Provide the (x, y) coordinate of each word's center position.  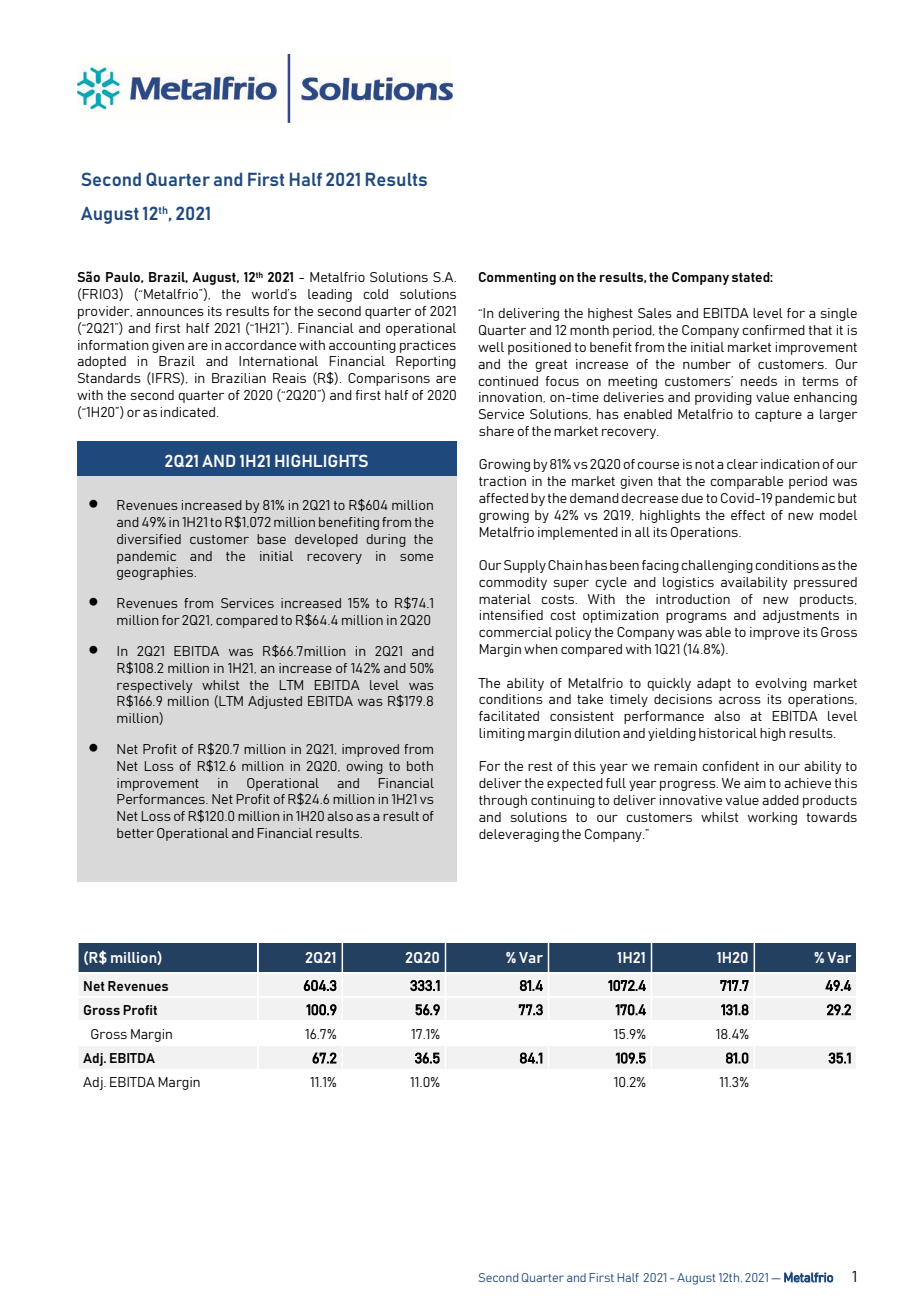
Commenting (517, 278)
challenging (717, 566)
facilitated (509, 716)
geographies (156, 573)
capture (778, 416)
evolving (781, 684)
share (496, 431)
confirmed (773, 330)
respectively (154, 686)
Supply (525, 566)
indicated (189, 412)
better (135, 833)
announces (170, 312)
